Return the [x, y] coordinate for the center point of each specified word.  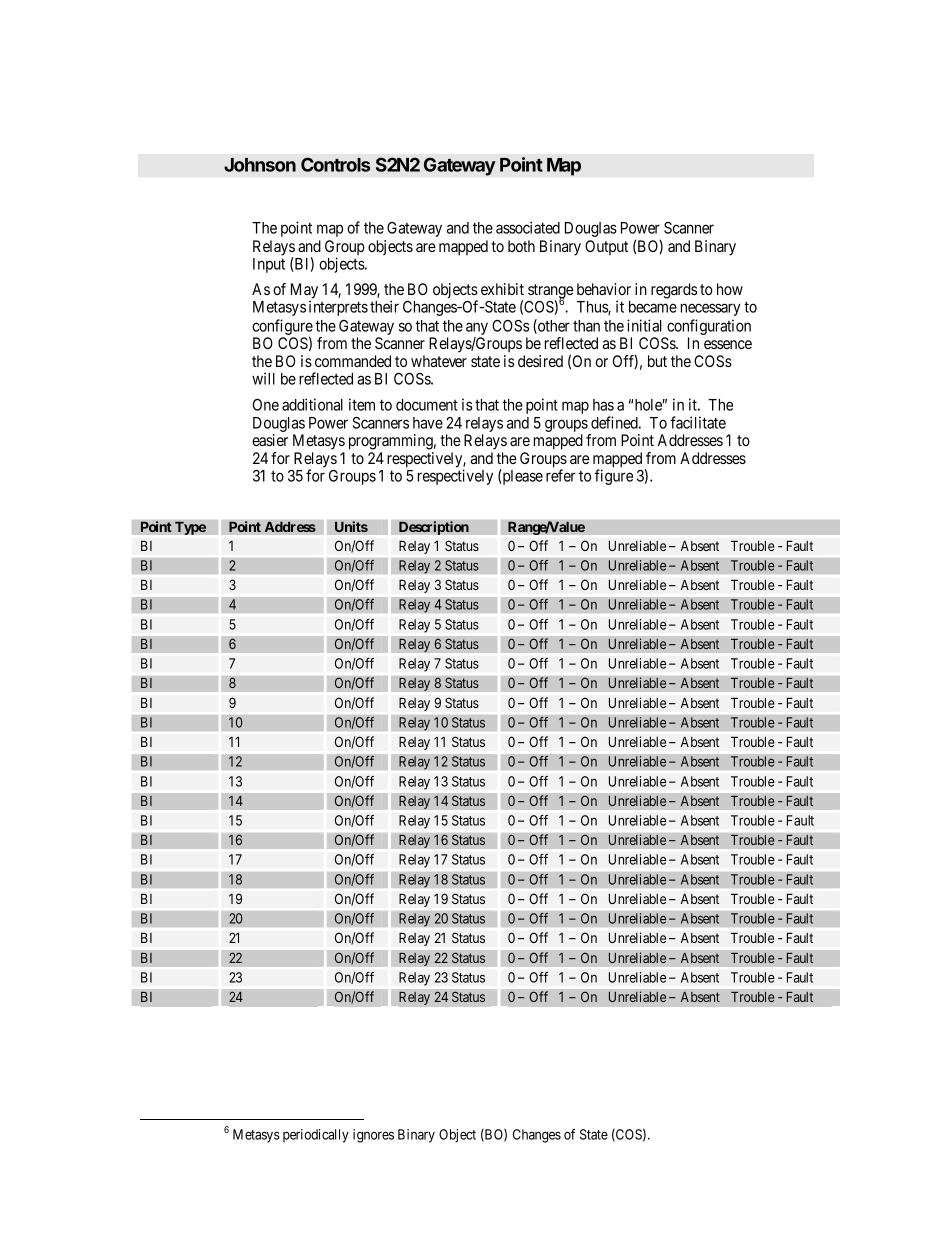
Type [190, 528]
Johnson [260, 165]
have [428, 423]
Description [434, 528]
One [266, 405]
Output [606, 247]
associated [528, 227]
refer [561, 475]
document [427, 405]
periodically [316, 1136]
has [603, 405]
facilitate [698, 422]
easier [270, 440]
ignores [373, 1136]
